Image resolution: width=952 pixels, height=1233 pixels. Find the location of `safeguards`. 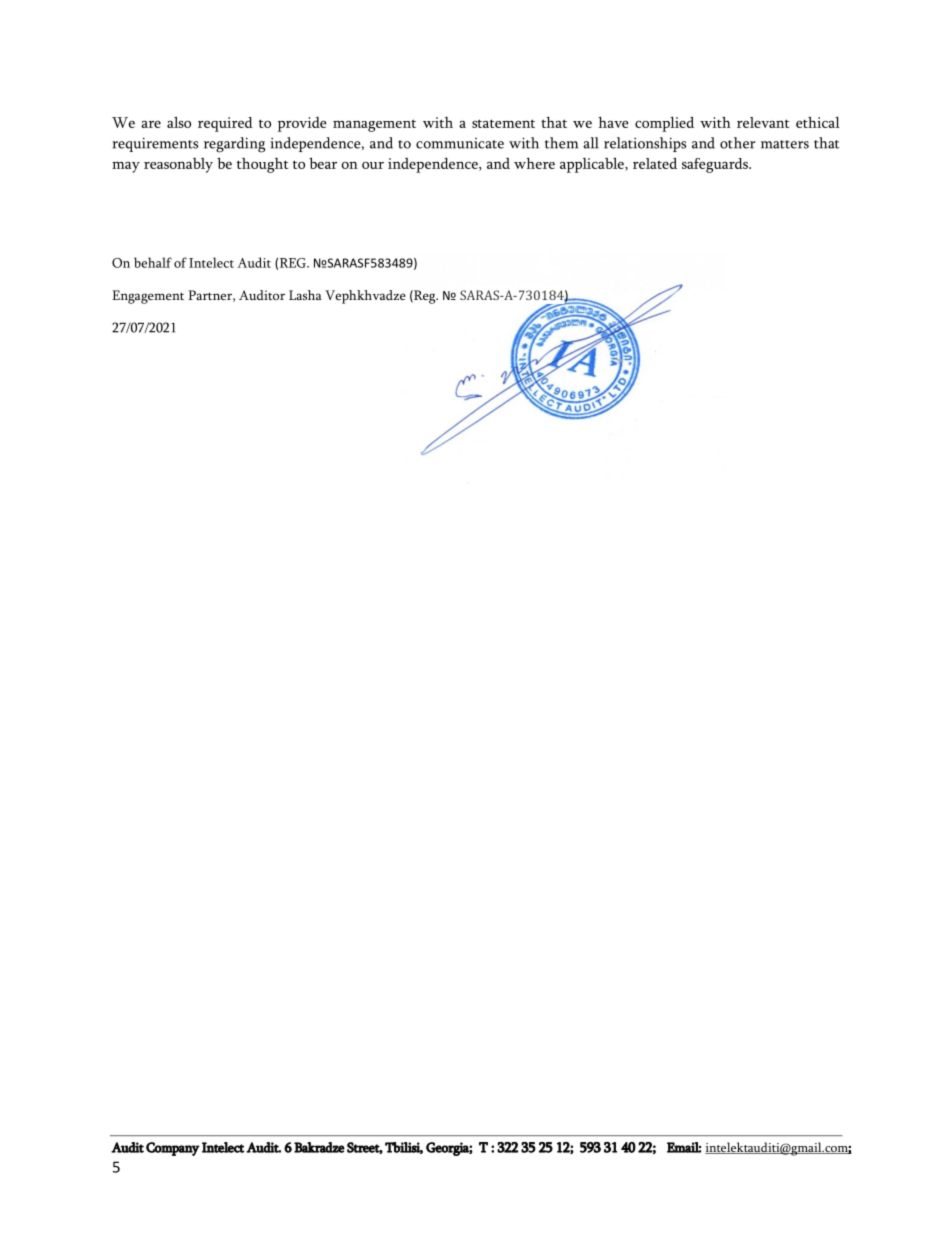

safeguards is located at coordinates (716, 165).
